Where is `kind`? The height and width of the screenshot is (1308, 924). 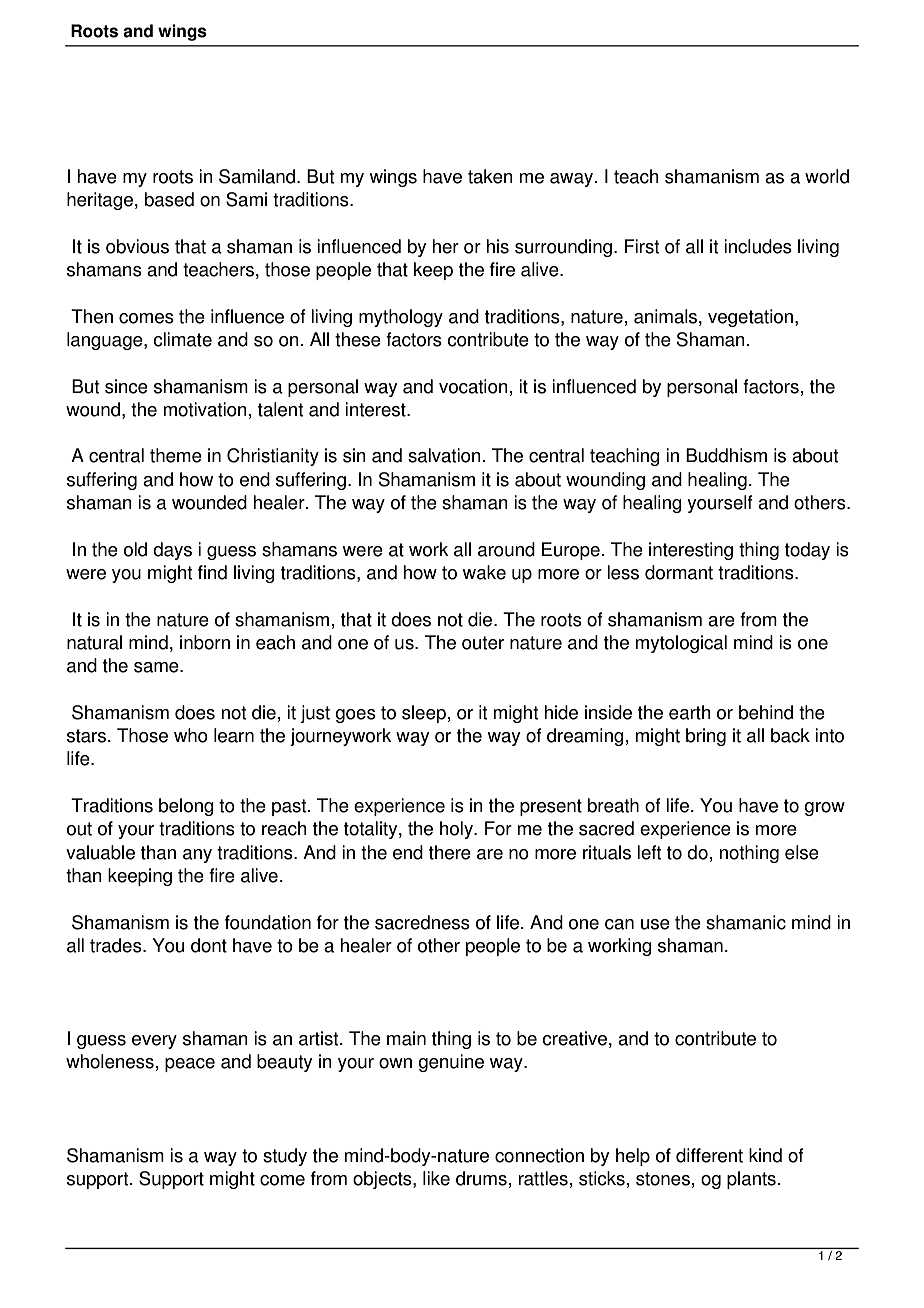 kind is located at coordinates (765, 1155).
